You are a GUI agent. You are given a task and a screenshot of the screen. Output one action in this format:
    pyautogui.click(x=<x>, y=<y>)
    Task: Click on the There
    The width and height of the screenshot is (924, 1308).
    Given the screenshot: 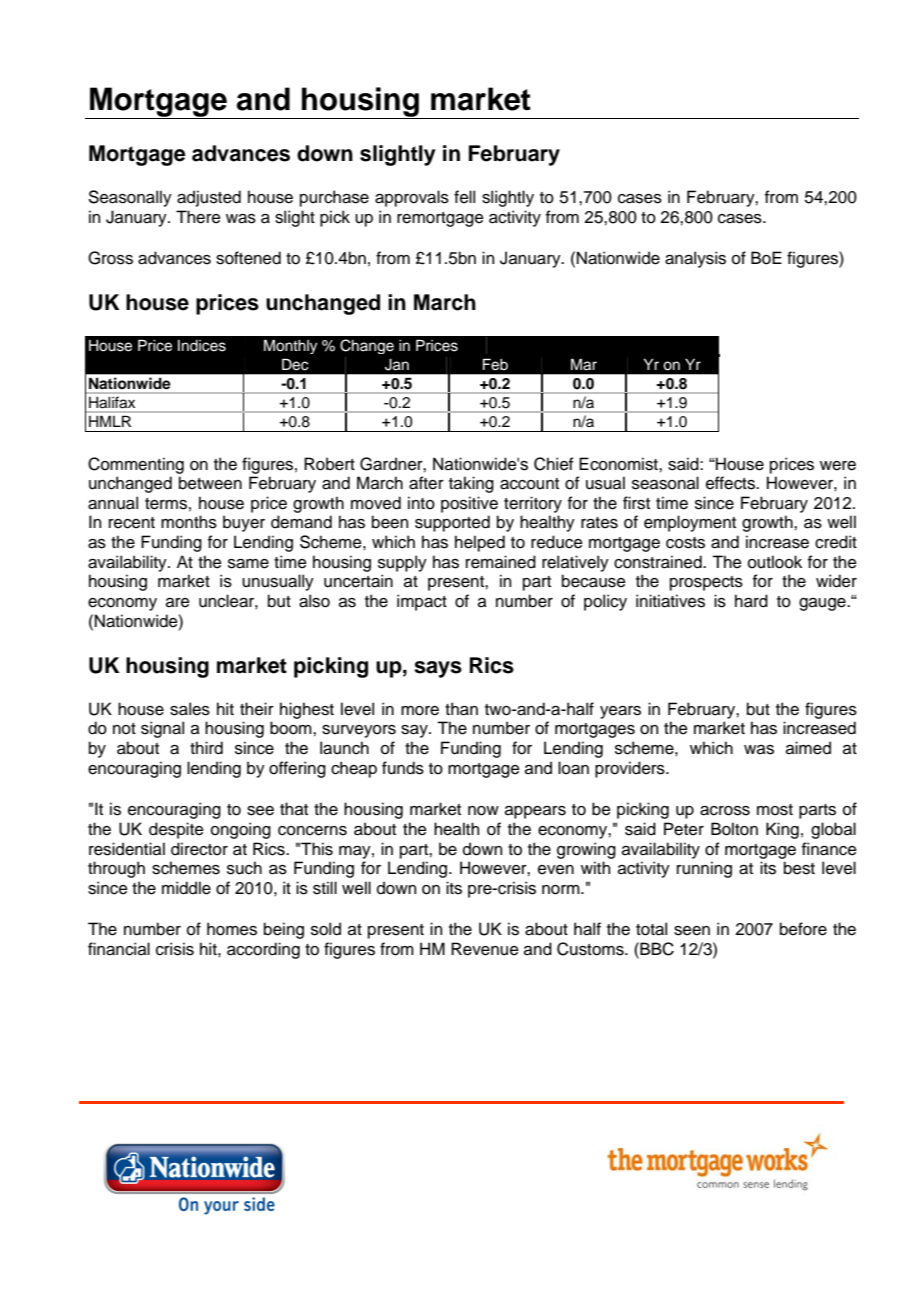 What is the action you would take?
    pyautogui.click(x=198, y=217)
